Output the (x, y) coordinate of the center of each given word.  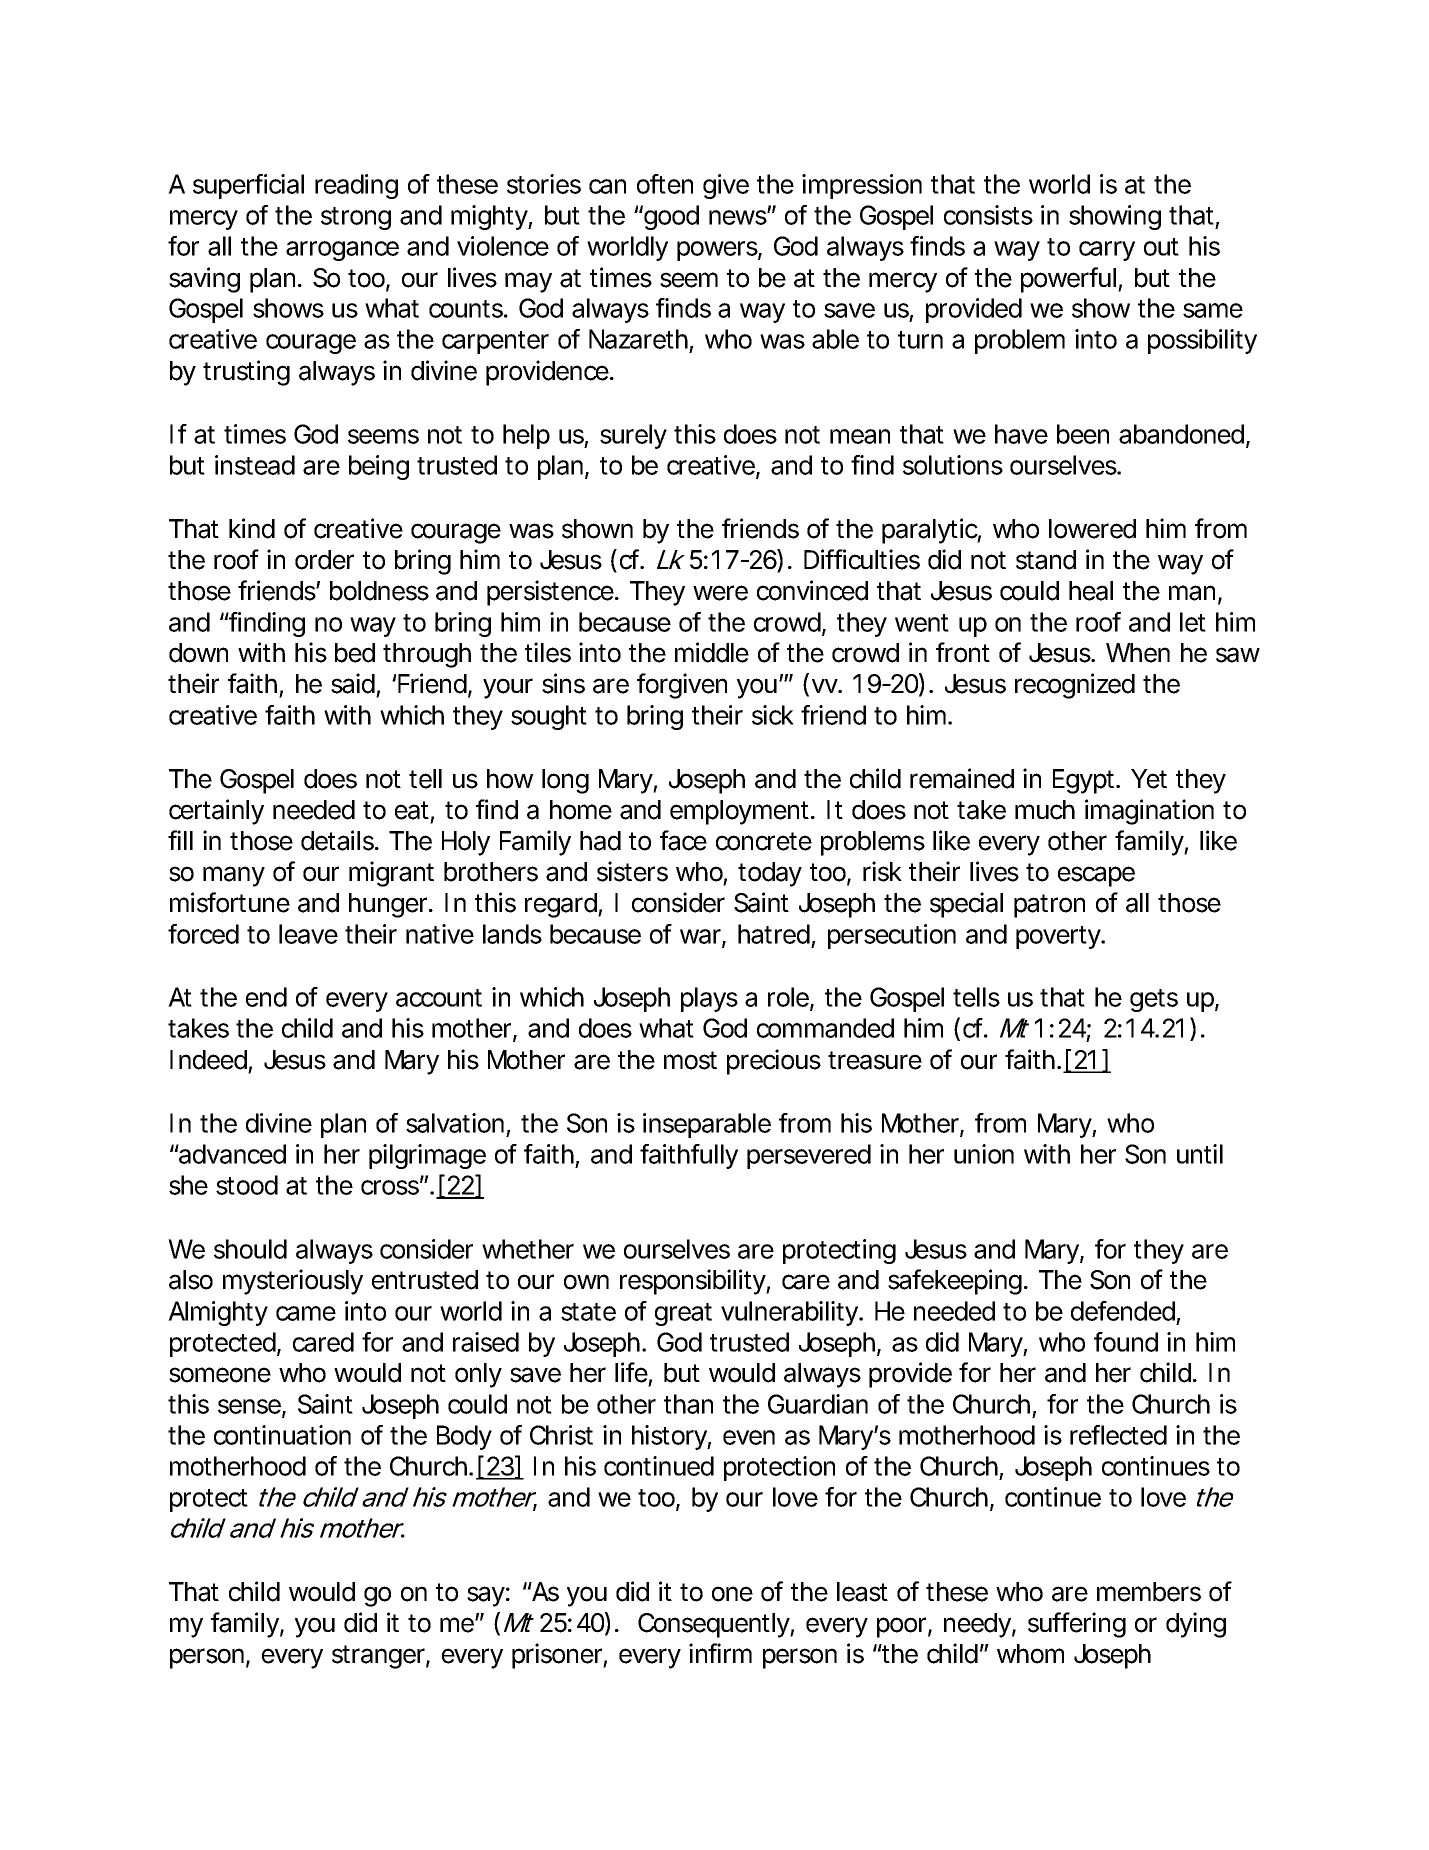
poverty (1059, 937)
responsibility (693, 1282)
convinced (812, 590)
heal (1091, 591)
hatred (774, 934)
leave (308, 934)
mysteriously (293, 1282)
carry (1107, 251)
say (486, 1596)
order (324, 560)
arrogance (342, 251)
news (738, 217)
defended (1123, 1311)
